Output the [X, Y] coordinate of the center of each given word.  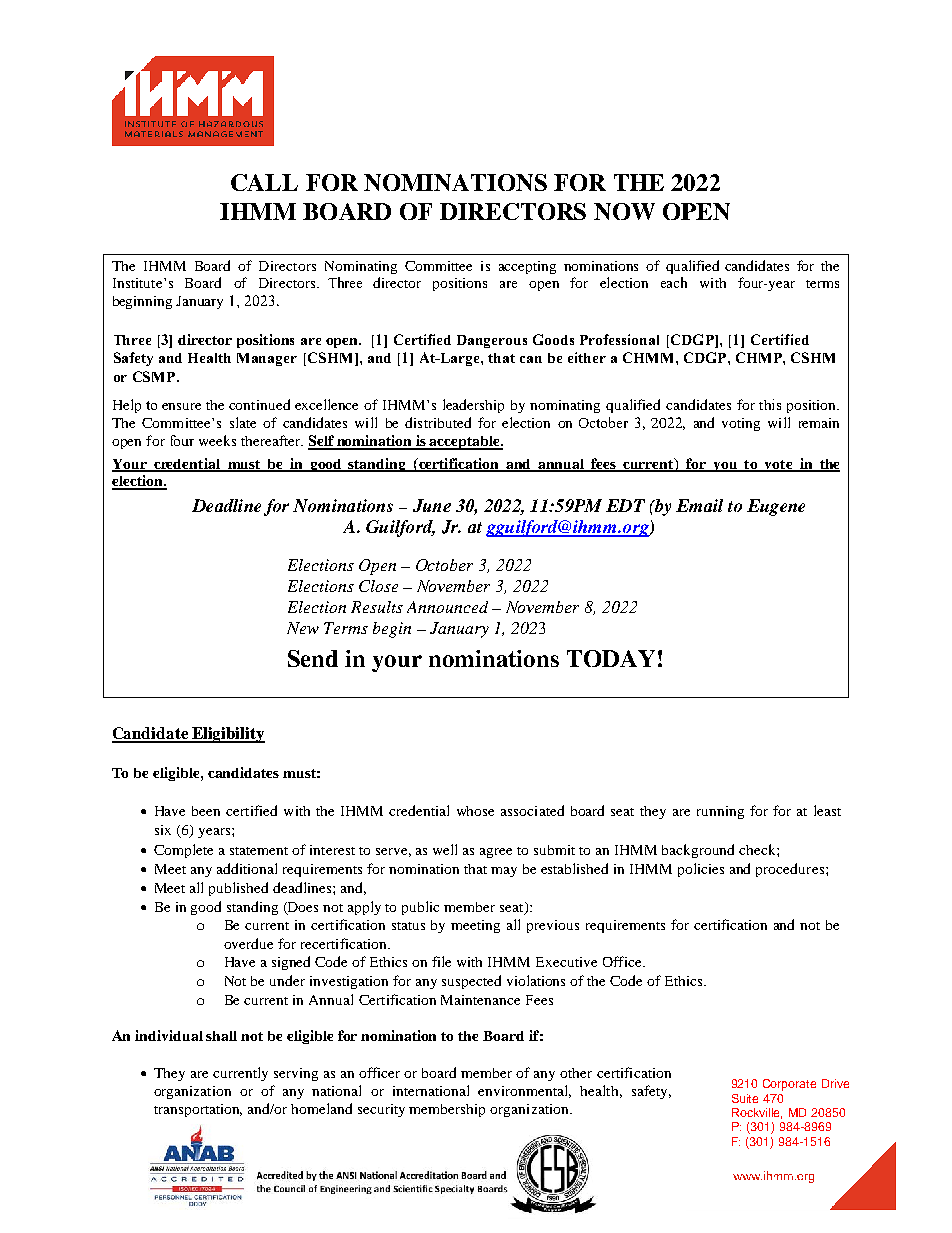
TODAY [611, 658]
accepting [527, 267]
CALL [264, 182]
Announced [447, 607]
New [303, 628]
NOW [624, 211]
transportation [198, 1110]
